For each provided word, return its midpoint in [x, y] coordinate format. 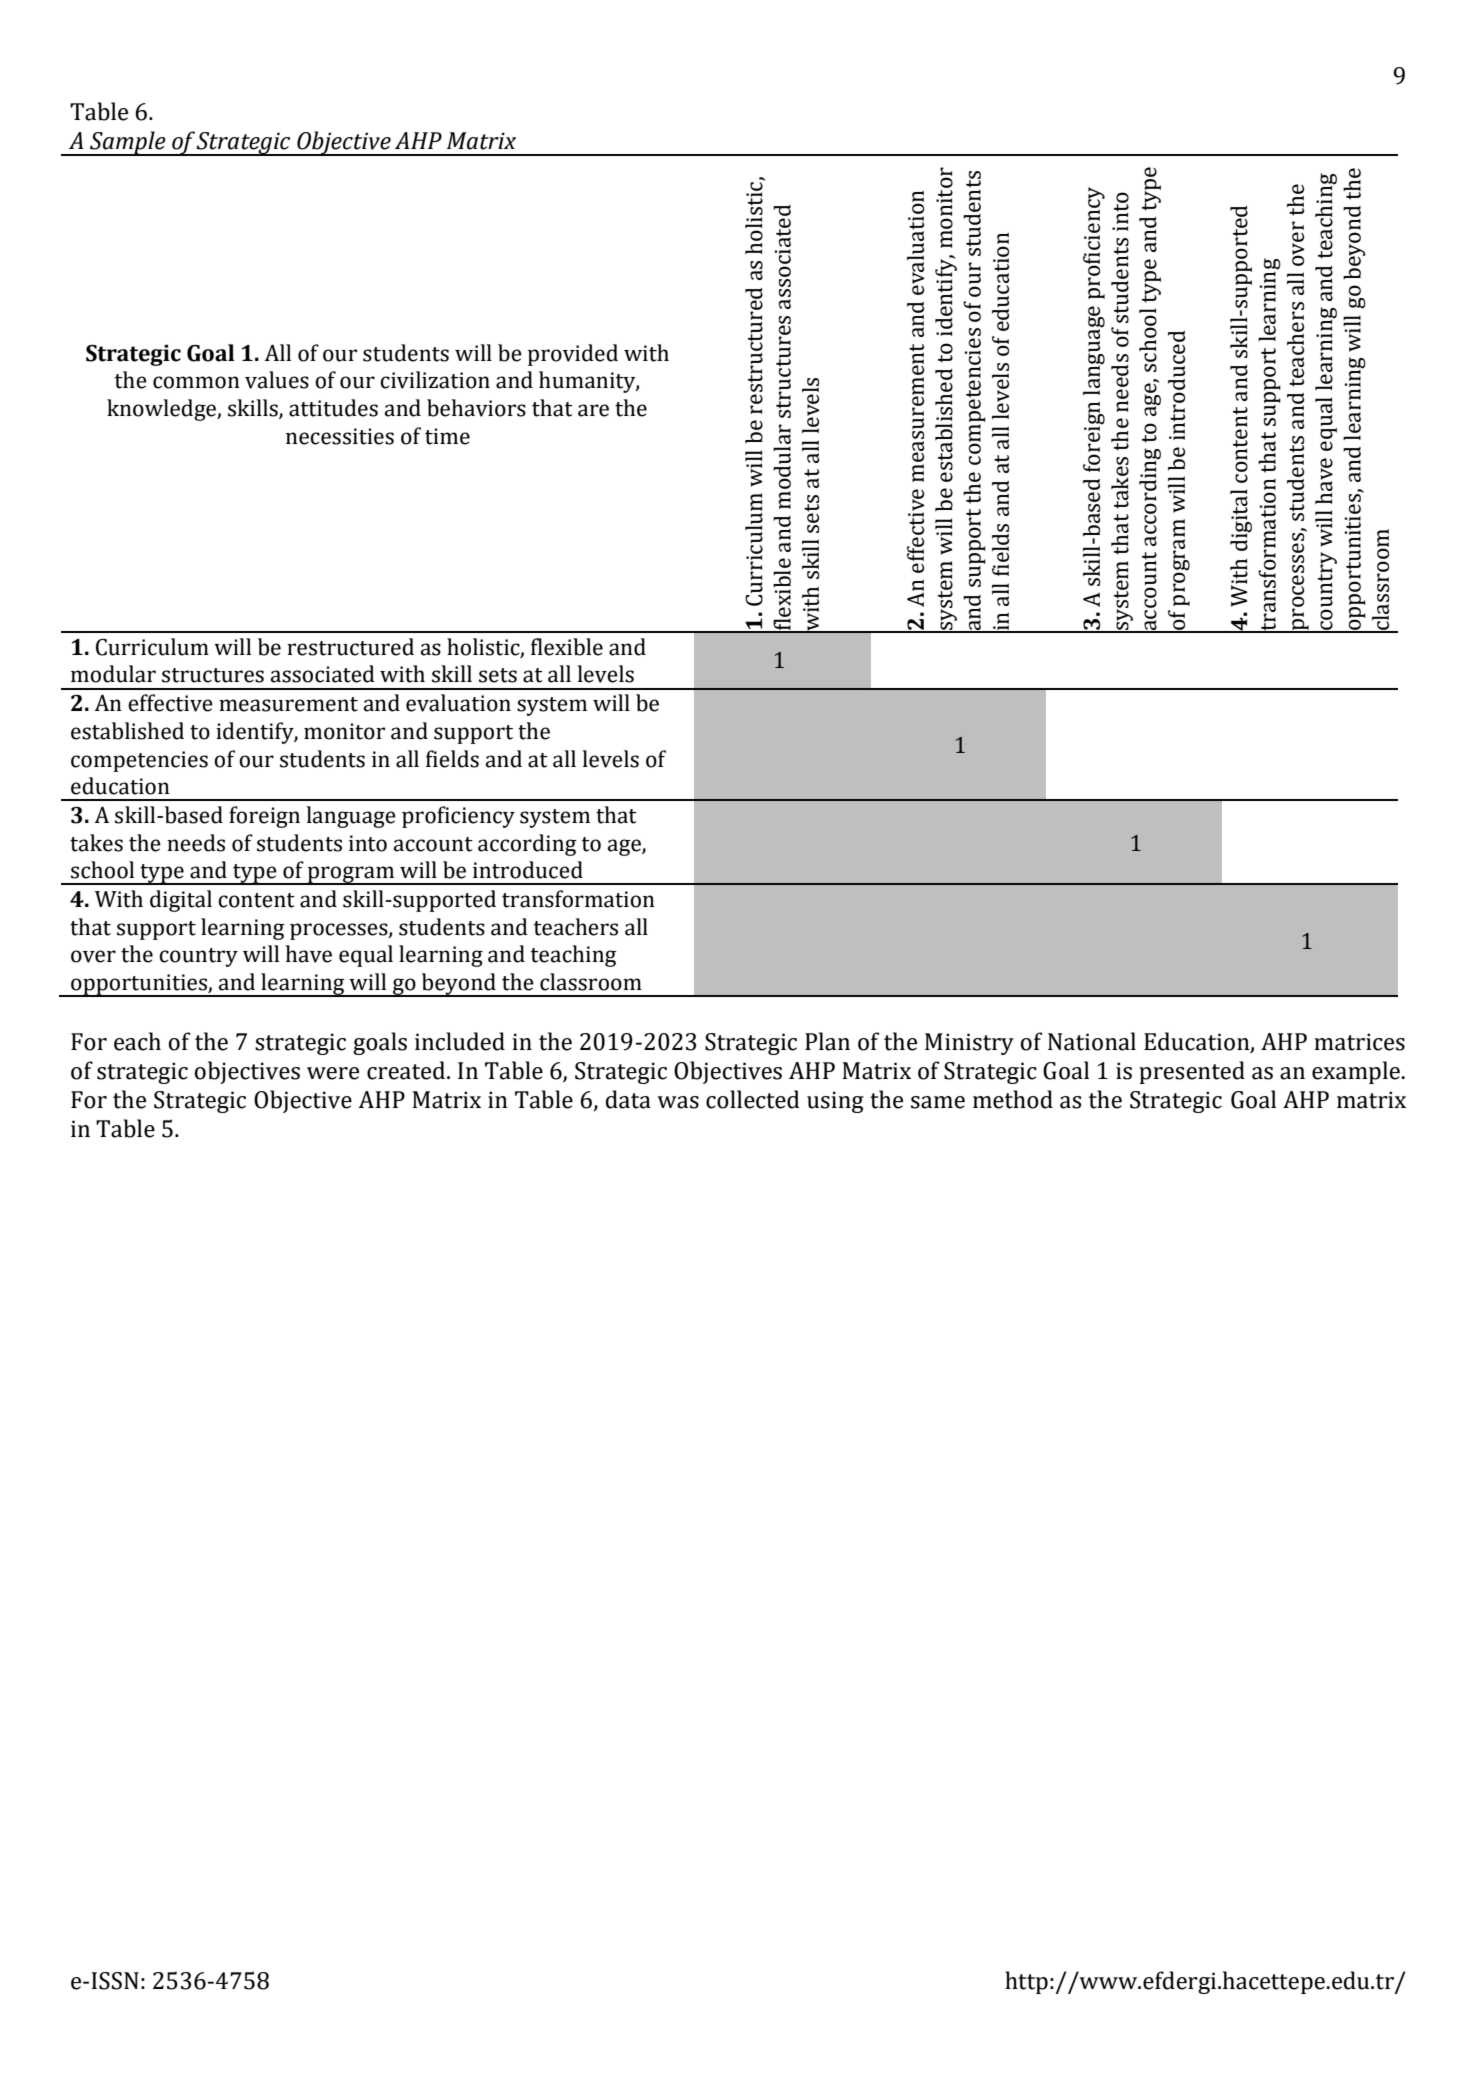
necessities [340, 436]
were [333, 1073]
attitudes [333, 408]
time [447, 436]
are [593, 410]
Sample [128, 143]
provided [573, 355]
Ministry [969, 1044]
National [1092, 1041]
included [460, 1041]
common [196, 382]
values [277, 380]
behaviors [476, 408]
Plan [827, 1041]
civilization [435, 380]
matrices [1359, 1042]
